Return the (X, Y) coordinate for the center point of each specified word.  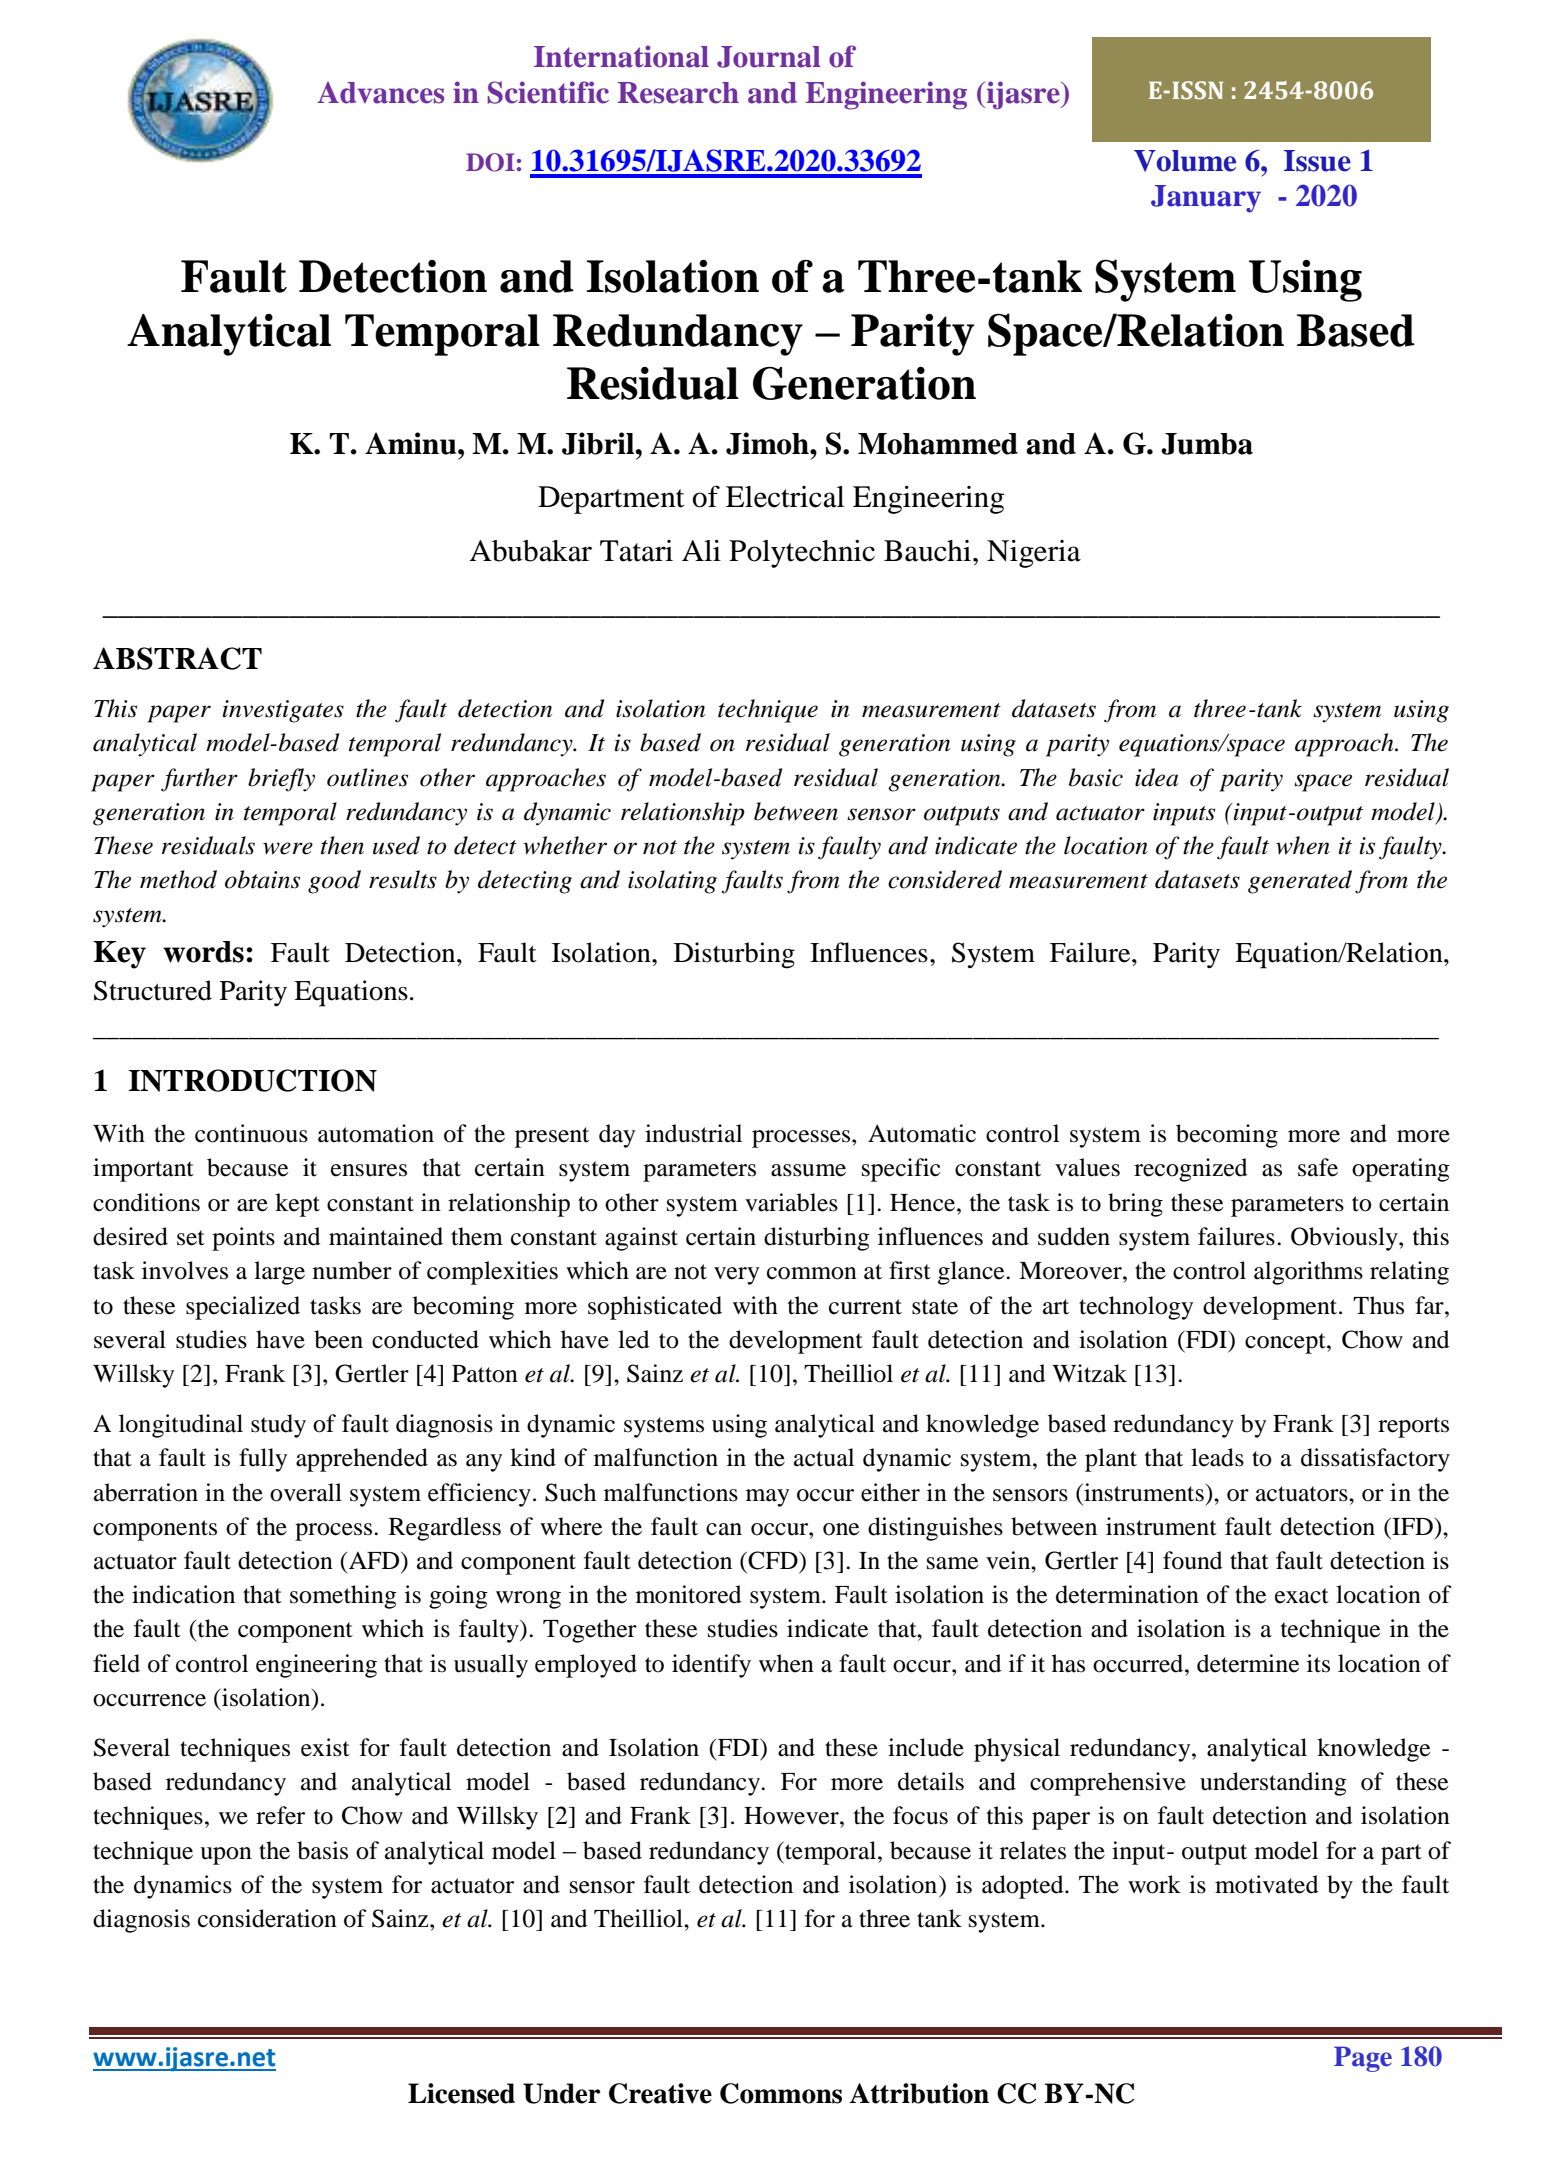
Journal (769, 57)
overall (306, 1492)
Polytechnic (802, 554)
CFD (774, 1560)
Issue (1317, 161)
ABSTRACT (177, 658)
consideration (267, 1918)
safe (1318, 1167)
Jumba (1207, 444)
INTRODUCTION (253, 1080)
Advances (380, 93)
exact (1302, 1596)
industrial (693, 1133)
